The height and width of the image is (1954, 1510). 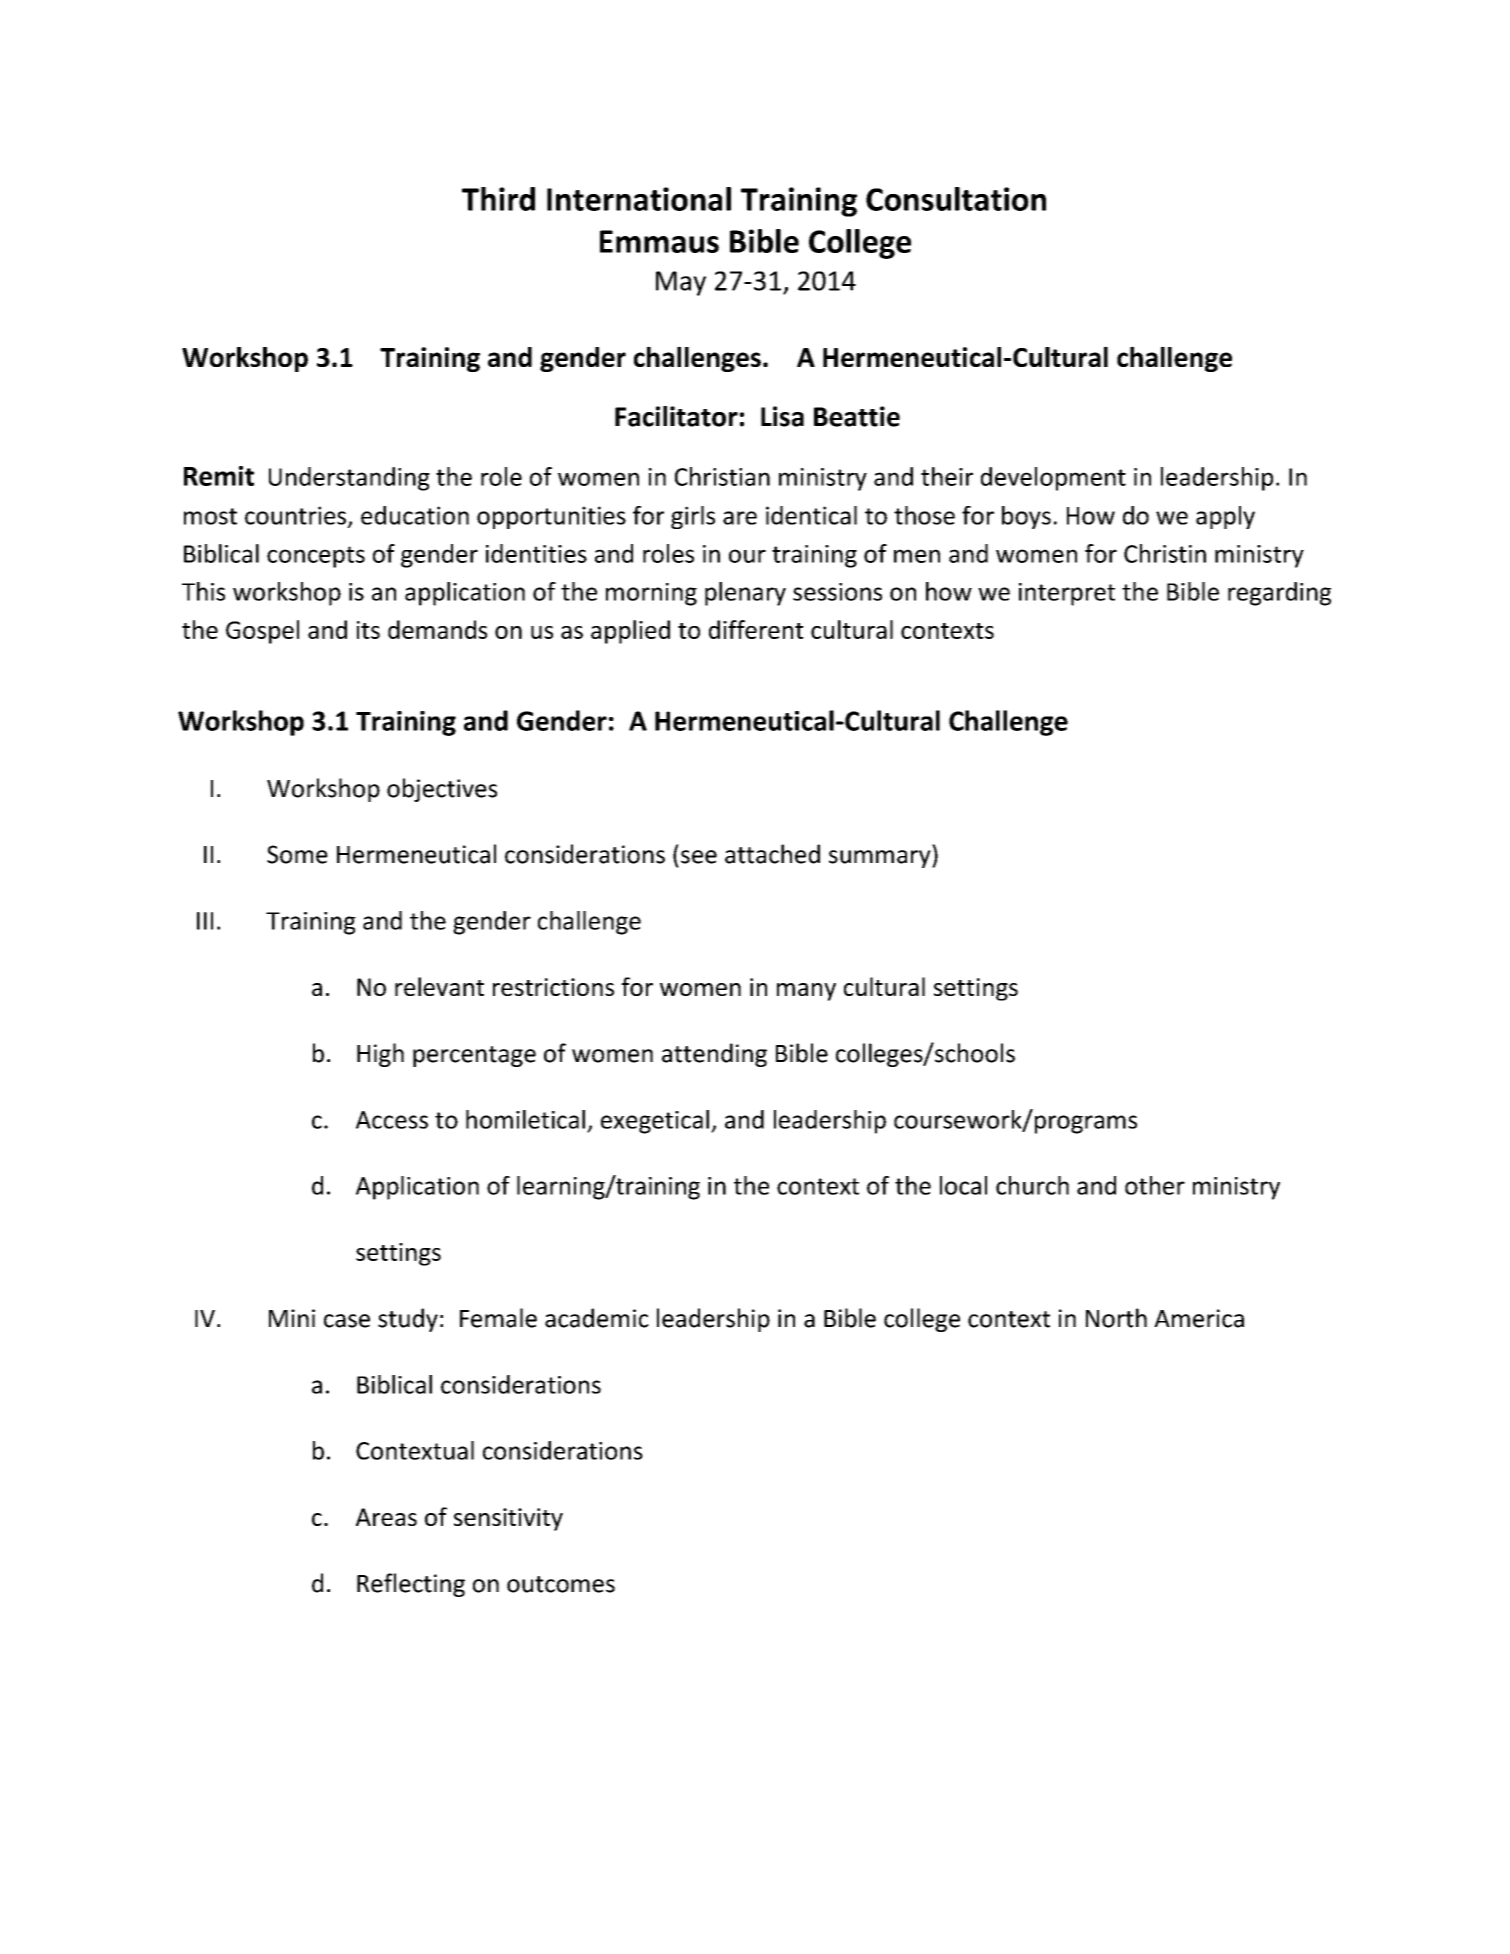 What do you see at coordinates (498, 199) in the image?
I see `Third` at bounding box center [498, 199].
